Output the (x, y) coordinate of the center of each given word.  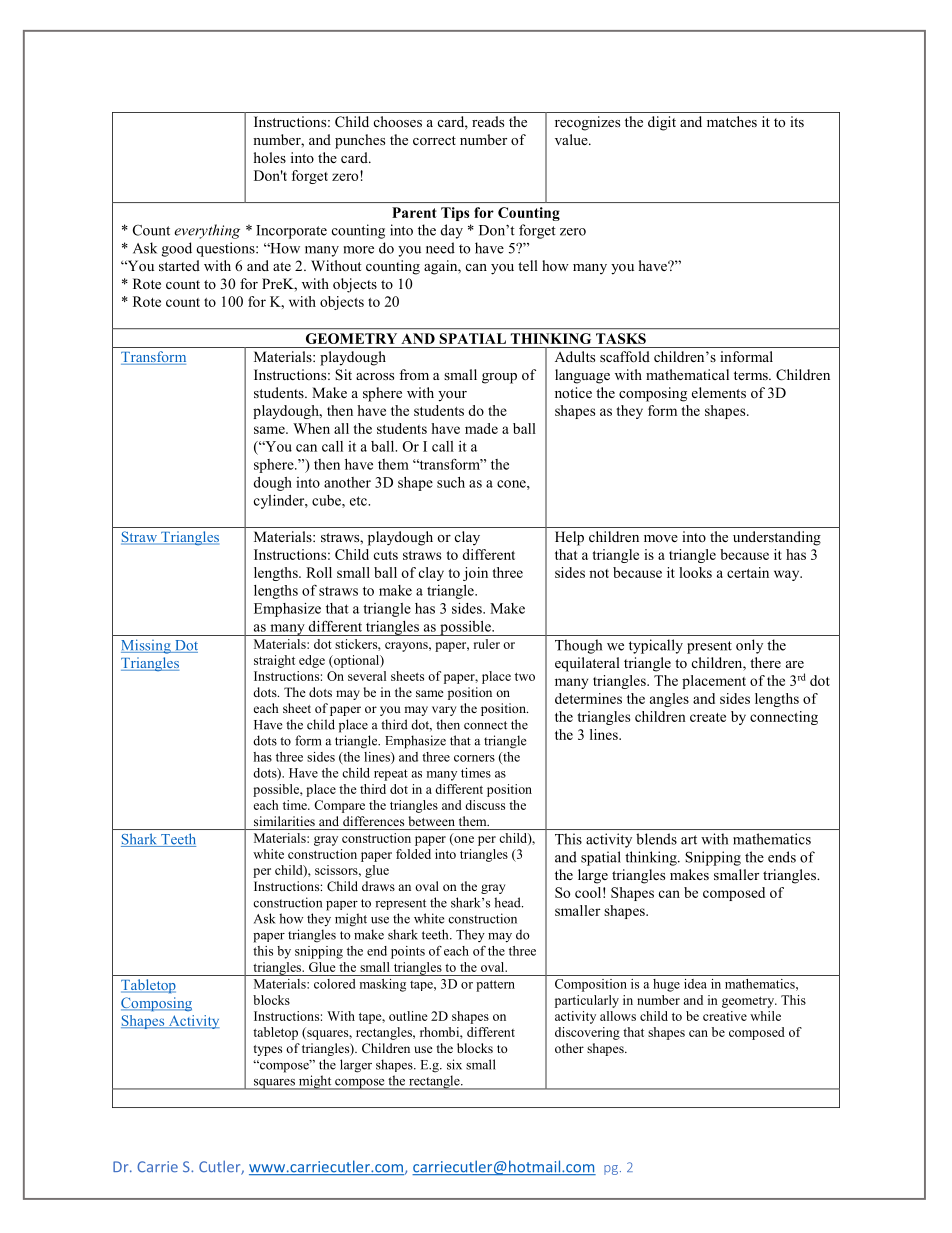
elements (719, 392)
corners (474, 758)
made (481, 428)
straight (274, 661)
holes (270, 157)
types (268, 1050)
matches (732, 121)
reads (488, 121)
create (708, 717)
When (311, 428)
